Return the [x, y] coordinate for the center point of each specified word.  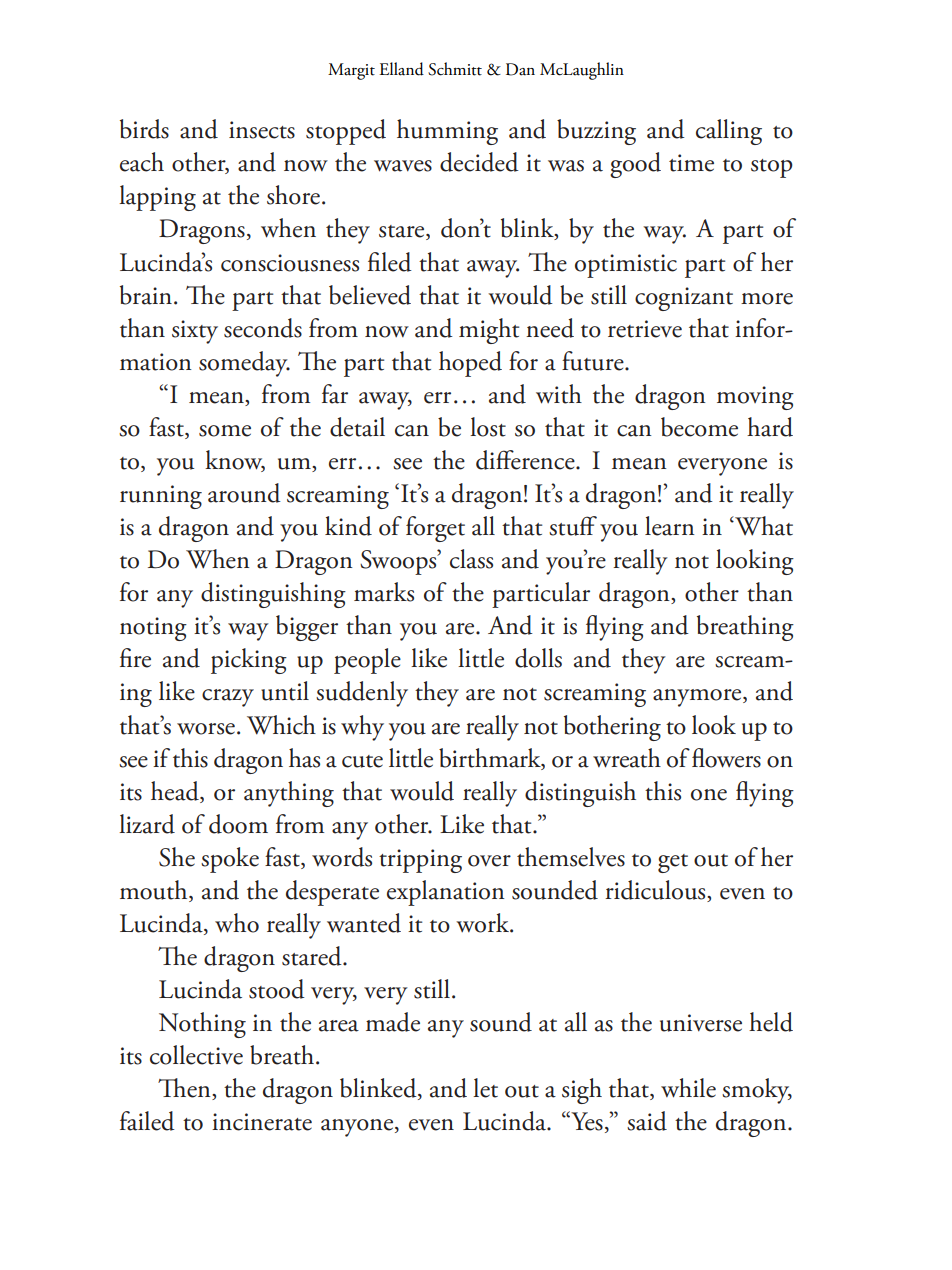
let [485, 1088]
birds [144, 129]
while [688, 1088]
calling [729, 132]
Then [185, 1089]
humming [447, 132]
